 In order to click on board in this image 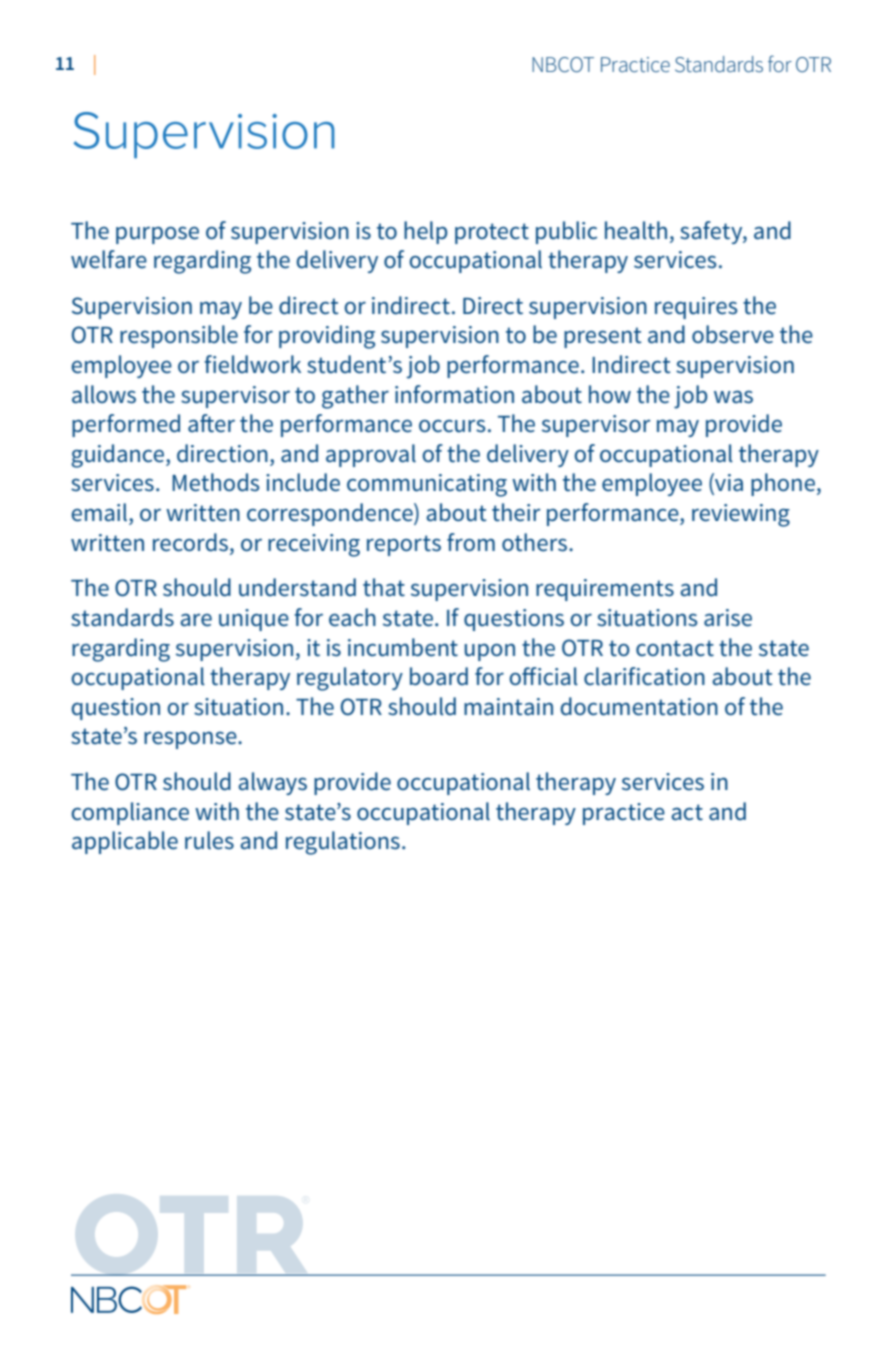, I will do `click(439, 676)`.
